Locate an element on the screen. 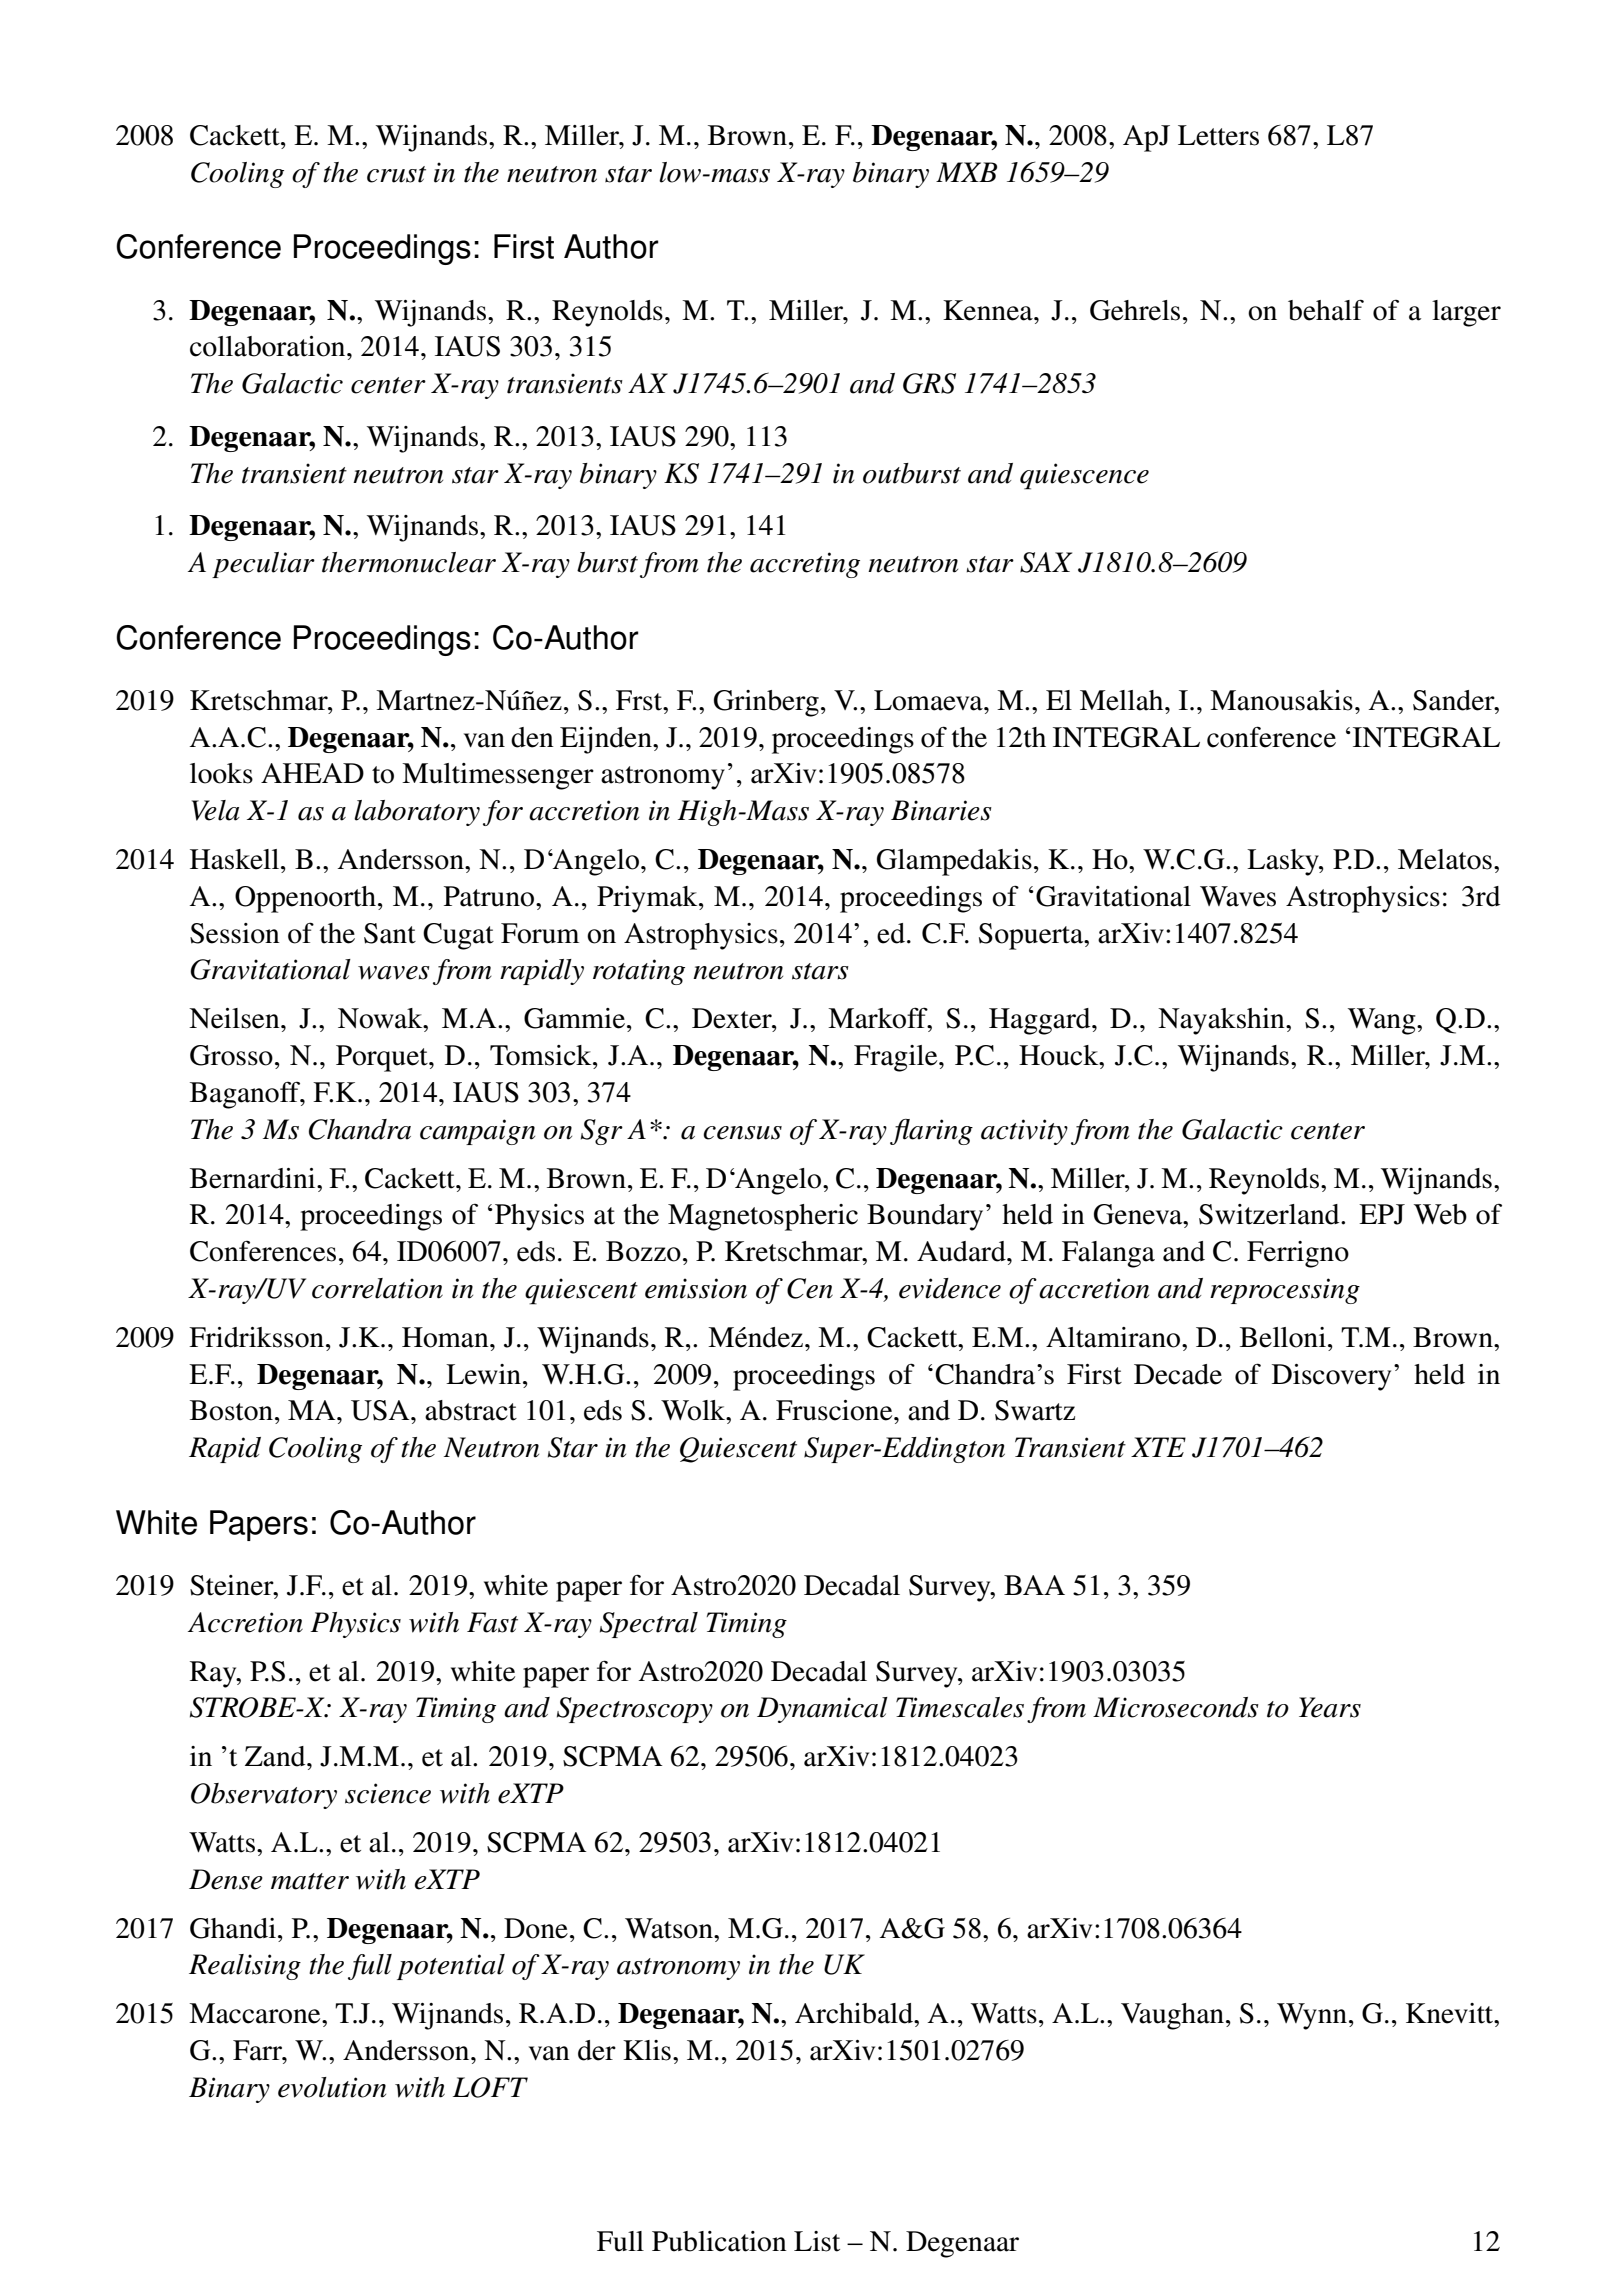  evolution is located at coordinates (332, 2087).
